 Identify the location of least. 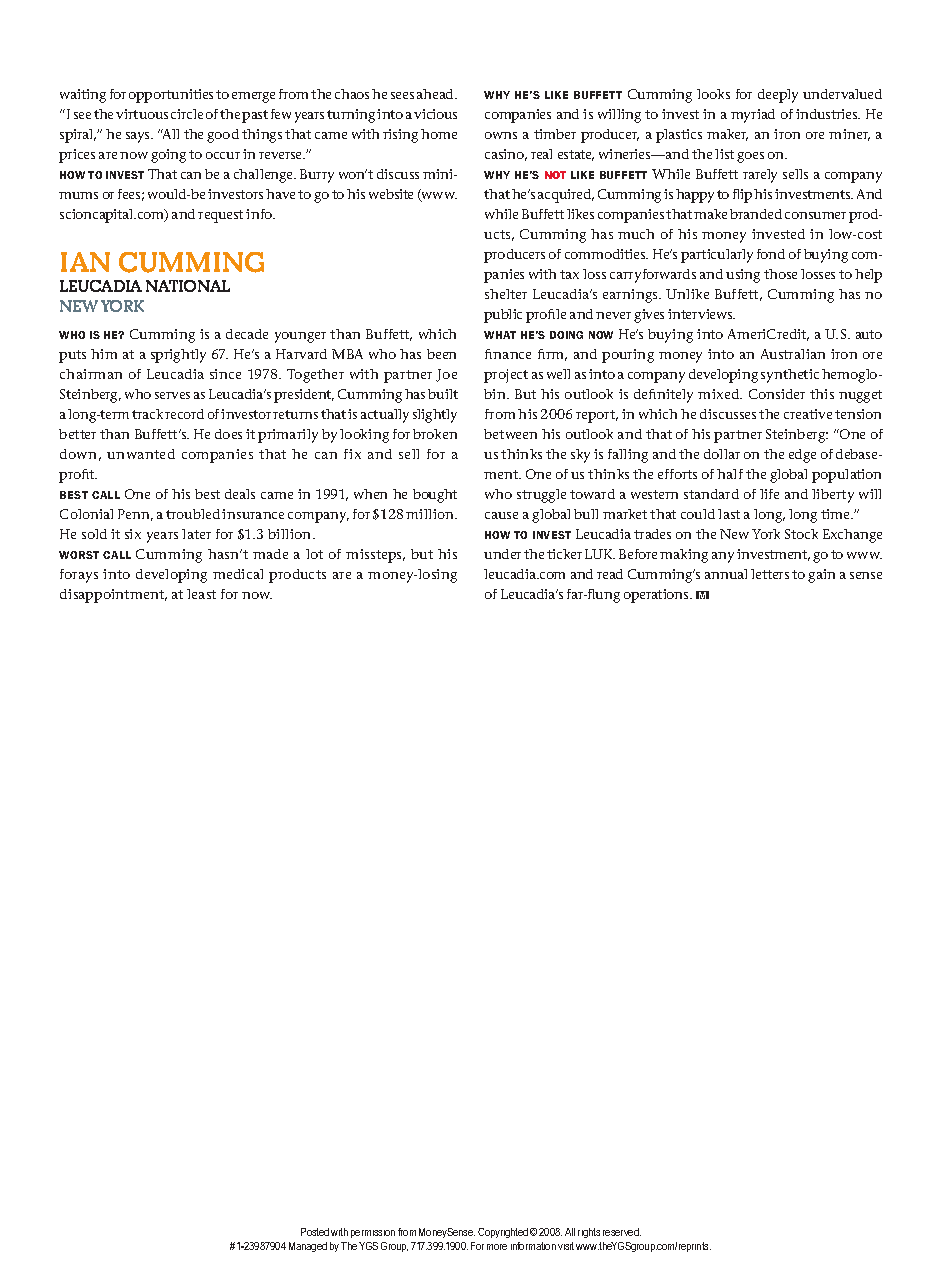
(201, 594).
